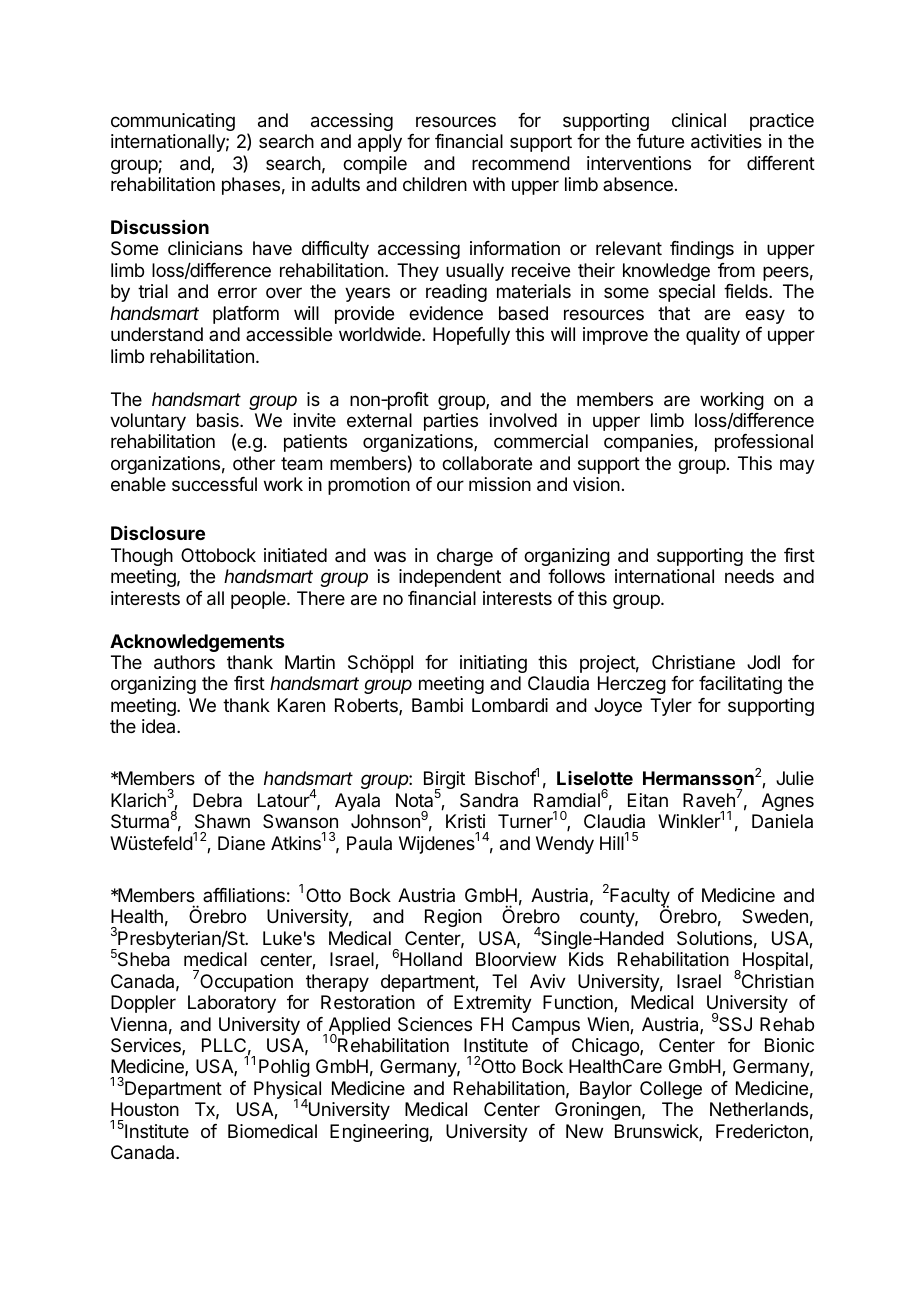 The width and height of the document is (924, 1308). I want to click on communicating, so click(173, 122).
